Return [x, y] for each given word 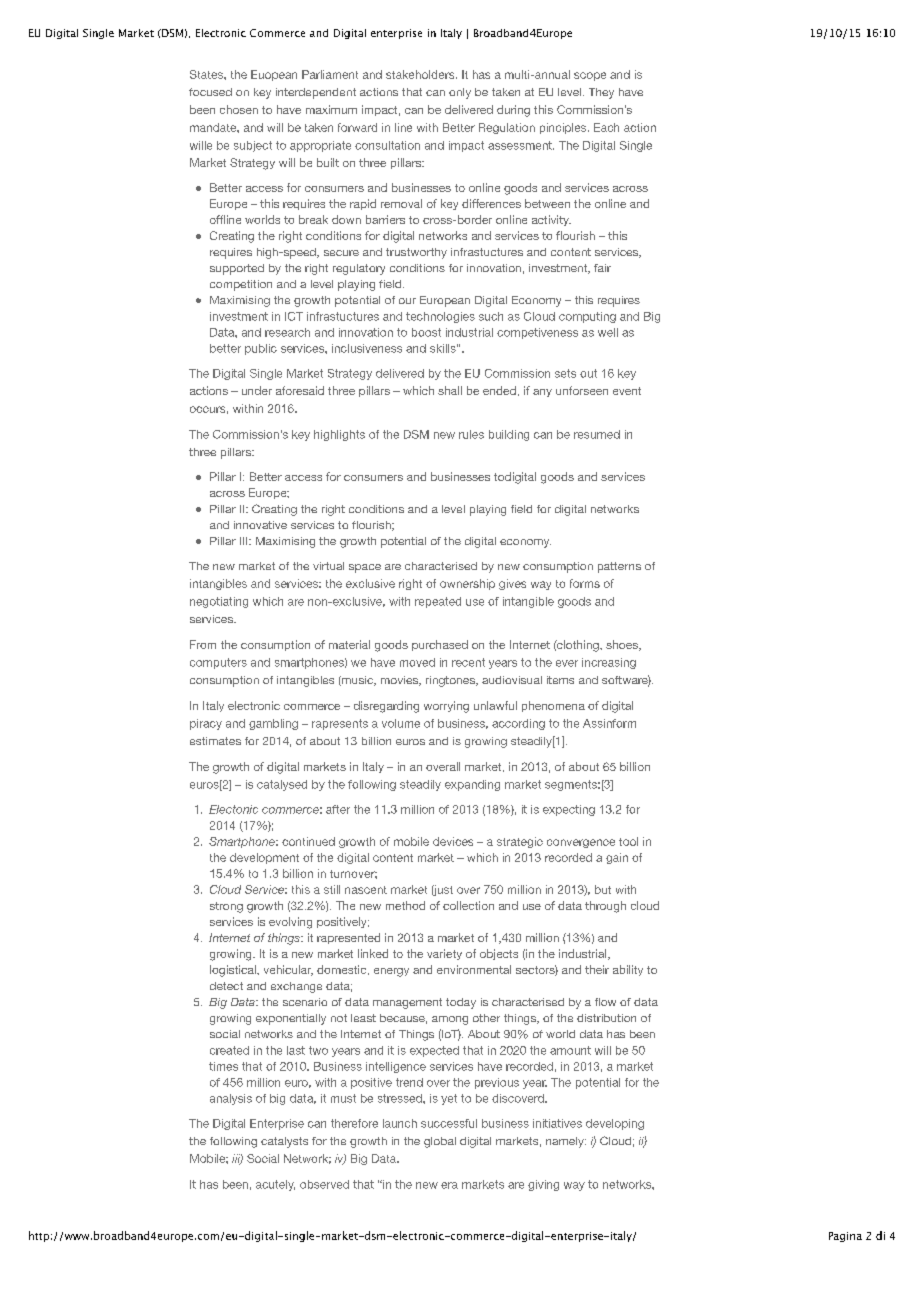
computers [218, 663]
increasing [609, 663]
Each [606, 127]
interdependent [316, 93]
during [513, 111]
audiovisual [512, 680]
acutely [275, 1185]
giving [543, 1185]
